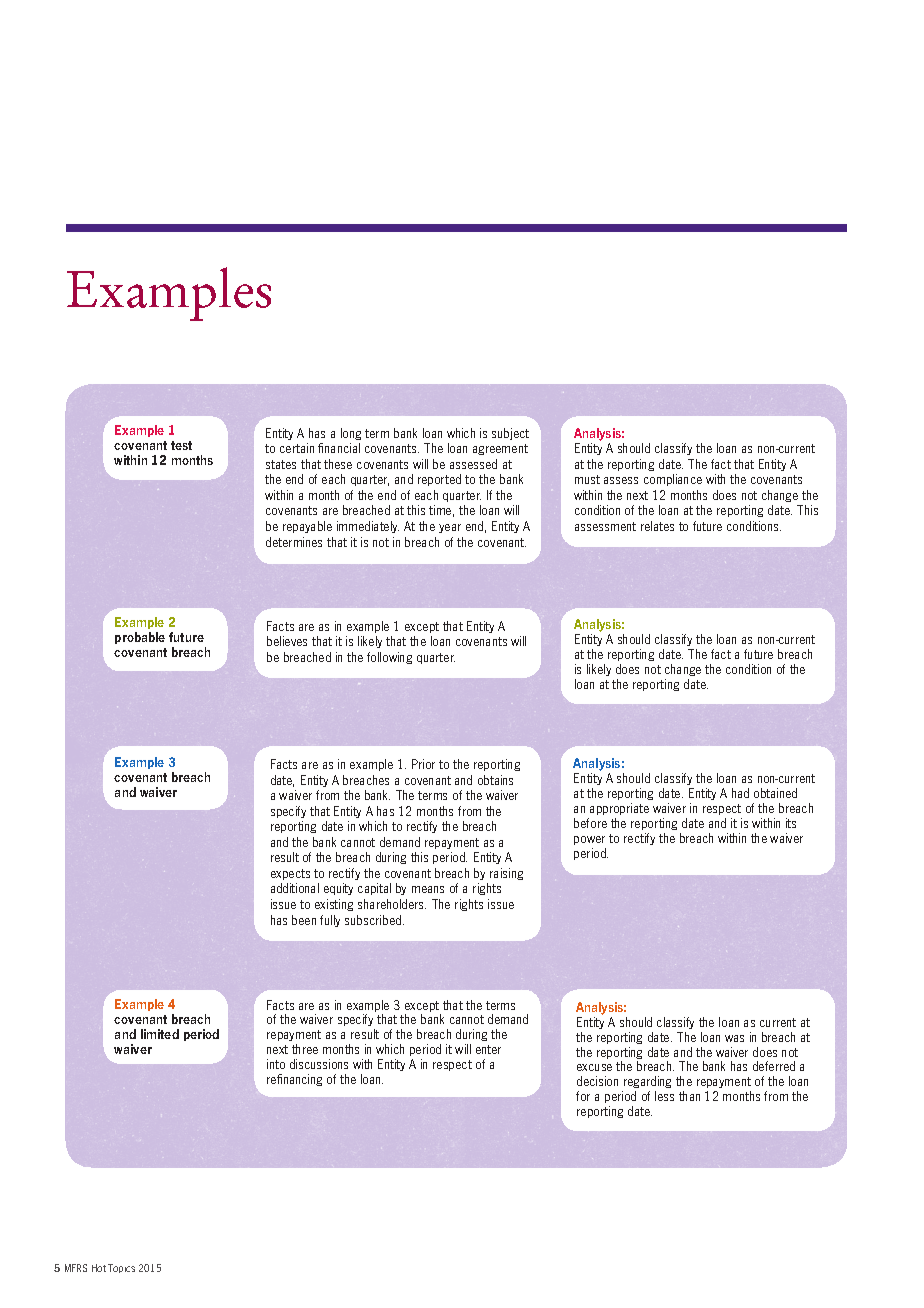 The image size is (924, 1308). I want to click on Prior, so click(423, 764).
